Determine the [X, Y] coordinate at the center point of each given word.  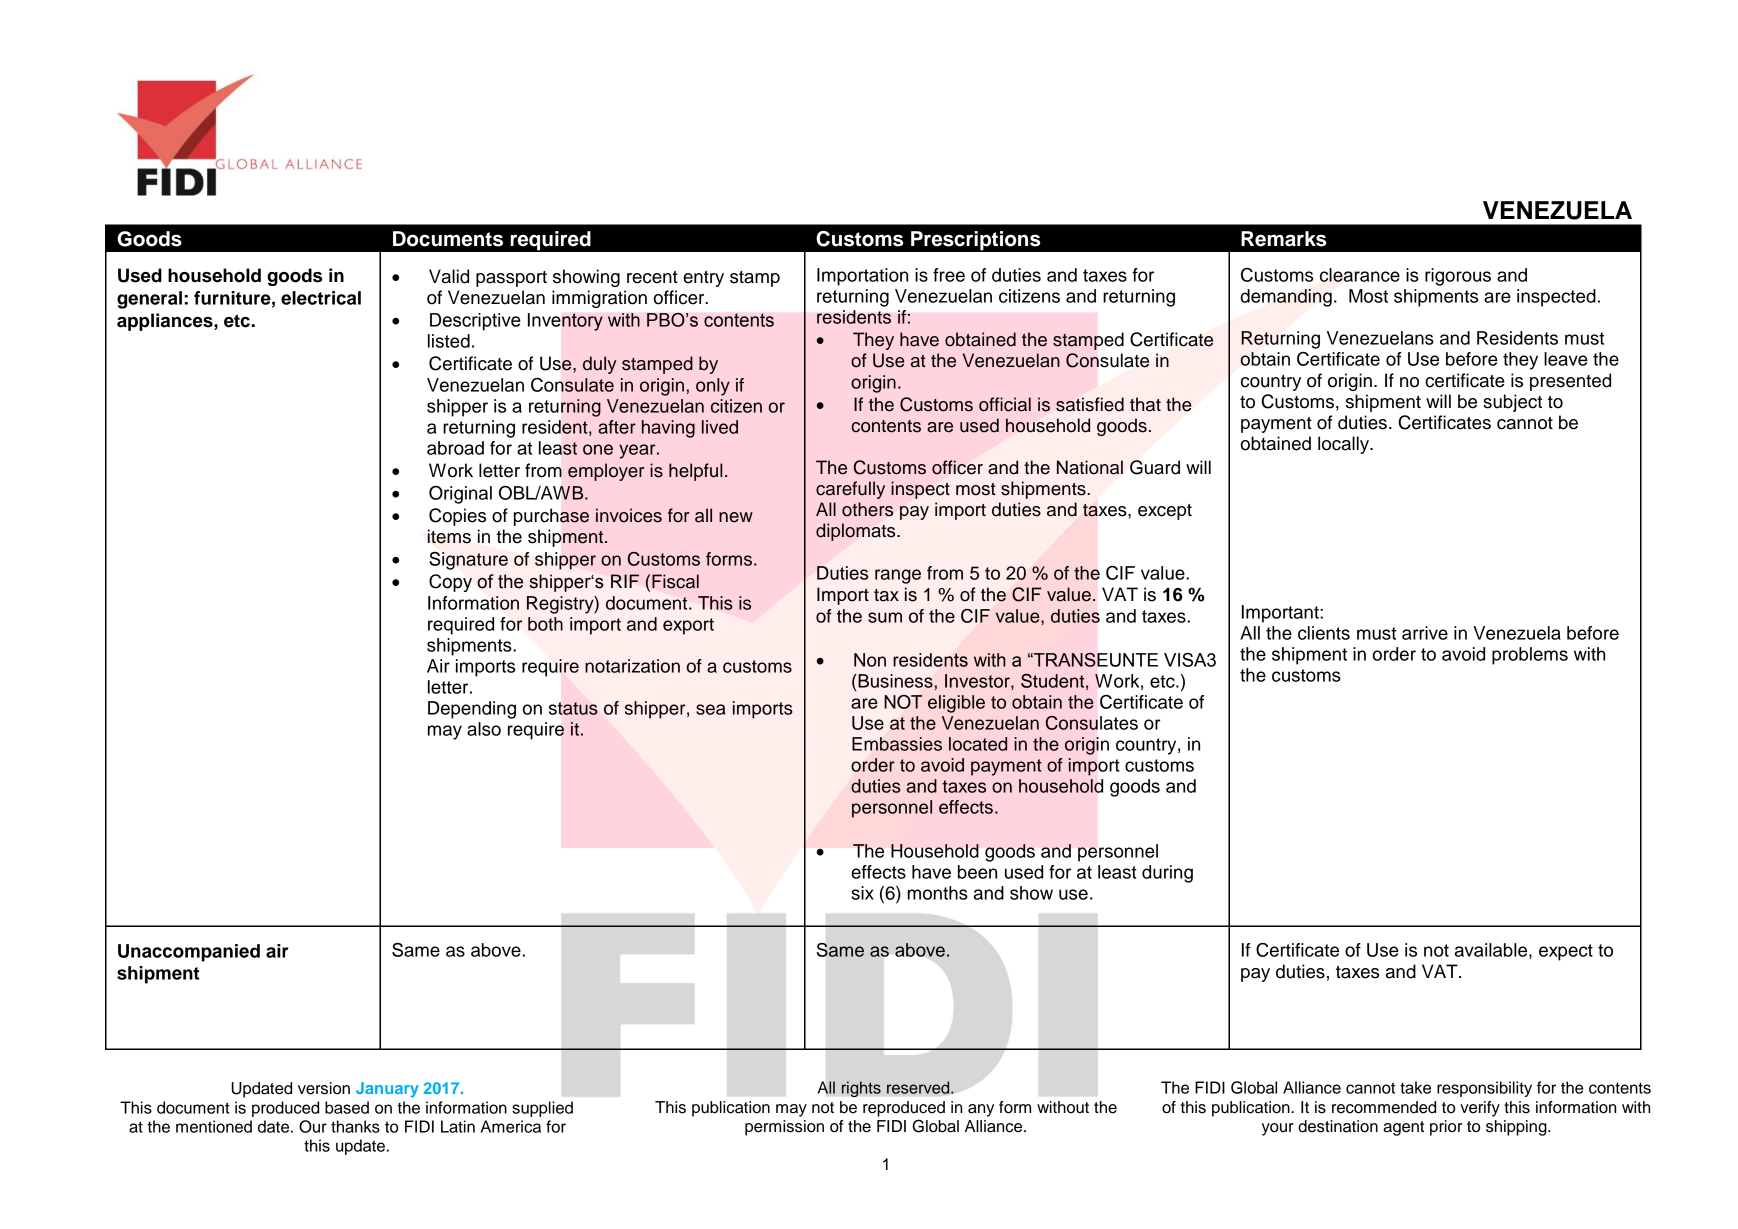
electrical [321, 298]
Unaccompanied [189, 953]
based [347, 1107]
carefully [850, 490]
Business [895, 681]
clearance [1360, 275]
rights [861, 1089]
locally [1345, 445]
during [1167, 874]
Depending [472, 710]
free [949, 275]
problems [1530, 656]
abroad [455, 448]
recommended [1384, 1107]
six [862, 893]
